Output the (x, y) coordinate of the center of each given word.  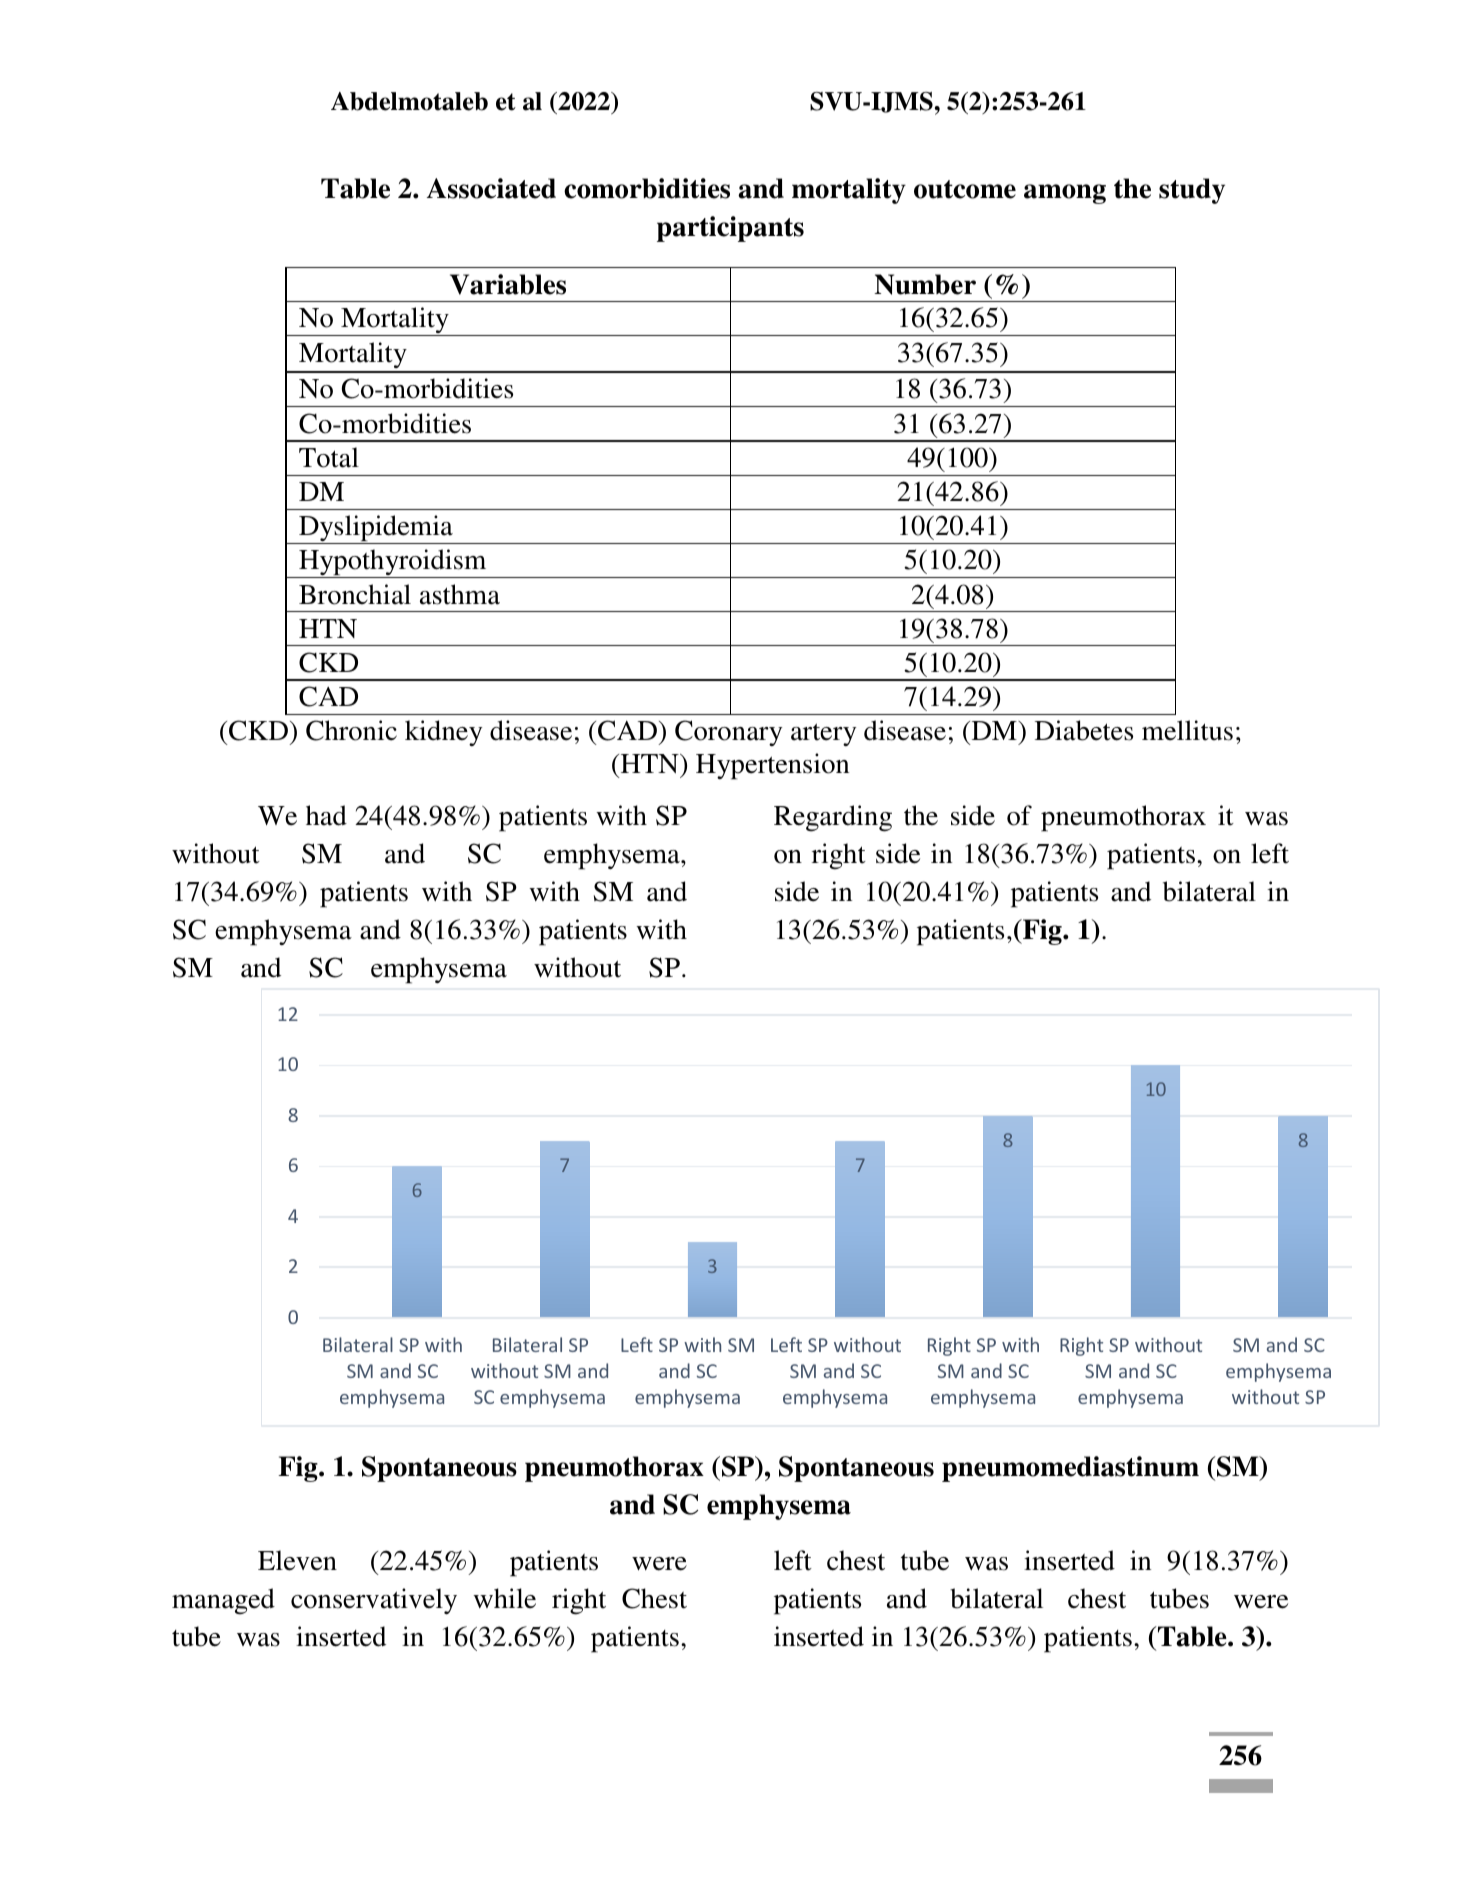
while (504, 1598)
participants (730, 229)
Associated (491, 188)
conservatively (374, 1601)
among (1065, 194)
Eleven (297, 1560)
